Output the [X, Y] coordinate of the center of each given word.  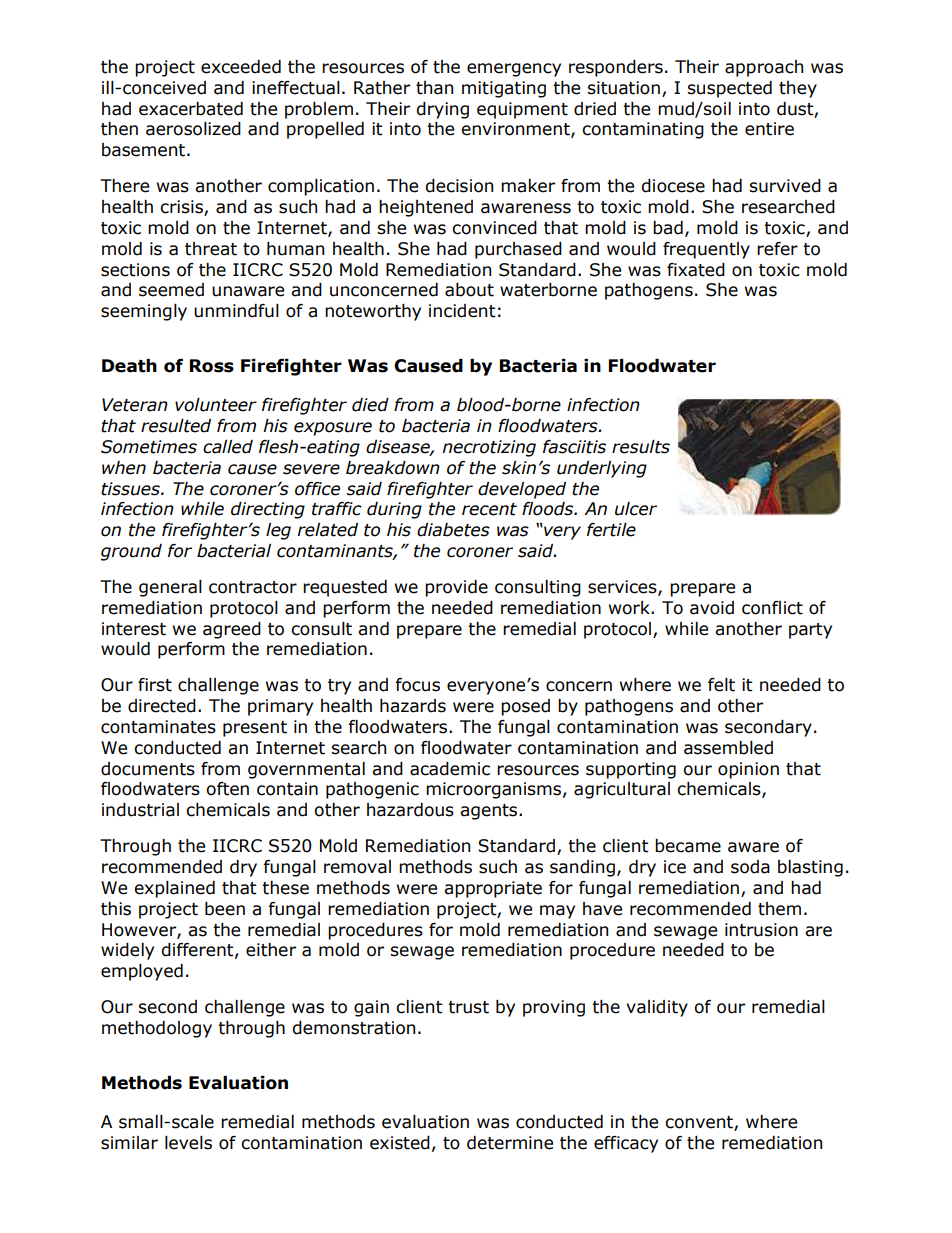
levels [188, 1143]
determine [510, 1143]
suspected [729, 89]
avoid [712, 608]
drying [442, 110]
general [170, 588]
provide [456, 588]
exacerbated [191, 109]
